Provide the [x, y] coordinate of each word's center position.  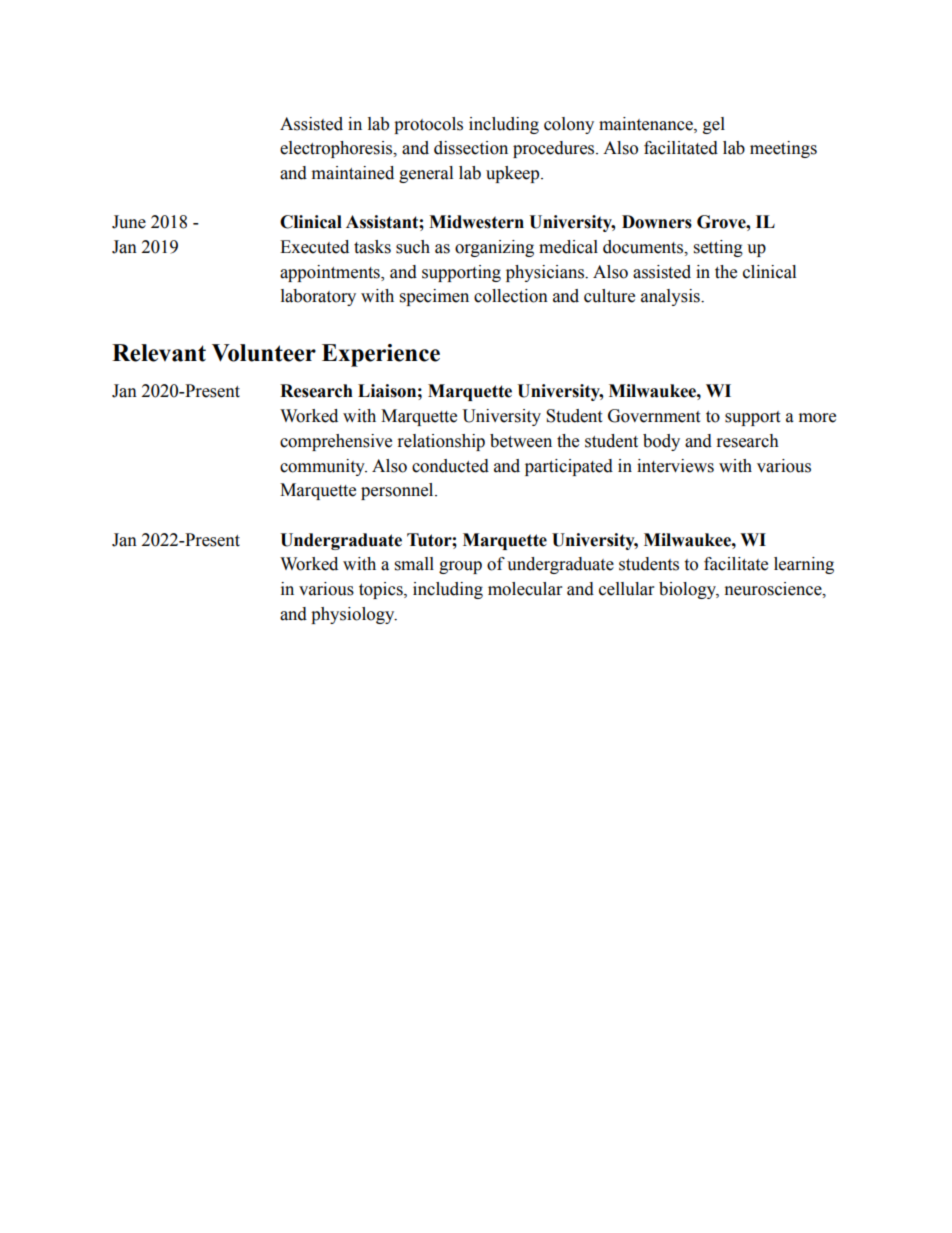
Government [654, 416]
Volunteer [264, 353]
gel [714, 125]
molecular [525, 589]
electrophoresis [337, 149]
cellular [626, 589]
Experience [381, 355]
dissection [471, 148]
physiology [354, 615]
